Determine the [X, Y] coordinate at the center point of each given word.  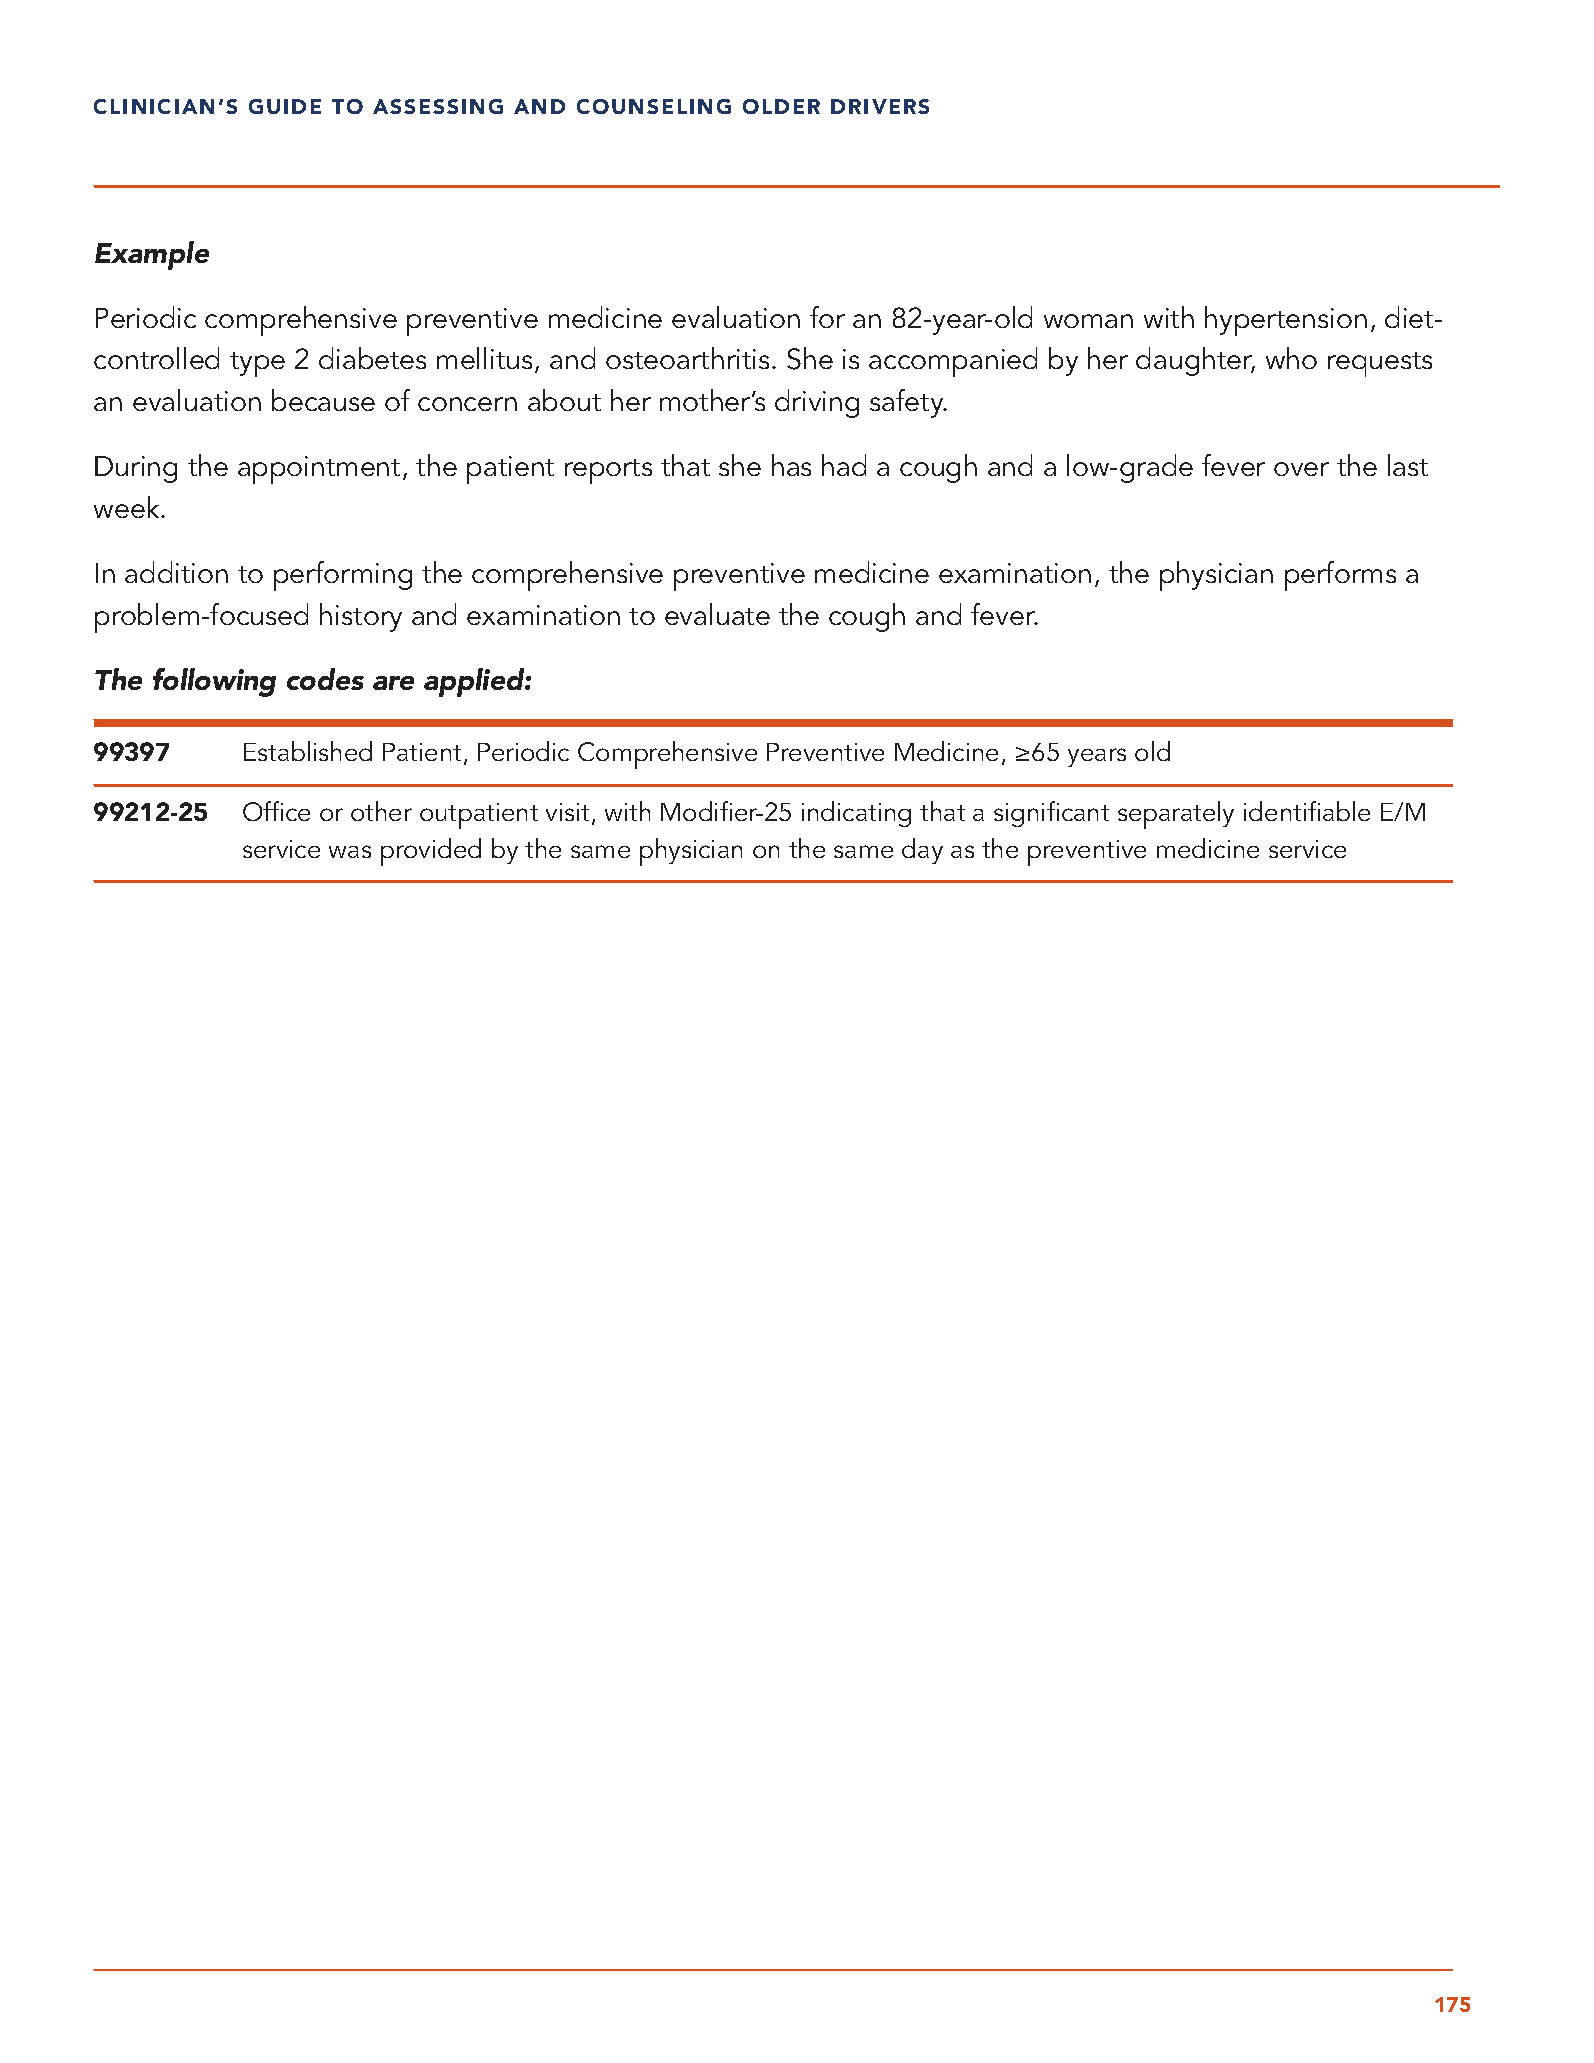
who [1291, 358]
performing [343, 576]
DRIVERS [880, 106]
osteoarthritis [687, 358]
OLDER [781, 106]
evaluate [717, 614]
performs [1340, 576]
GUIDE [285, 106]
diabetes [372, 358]
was [350, 851]
